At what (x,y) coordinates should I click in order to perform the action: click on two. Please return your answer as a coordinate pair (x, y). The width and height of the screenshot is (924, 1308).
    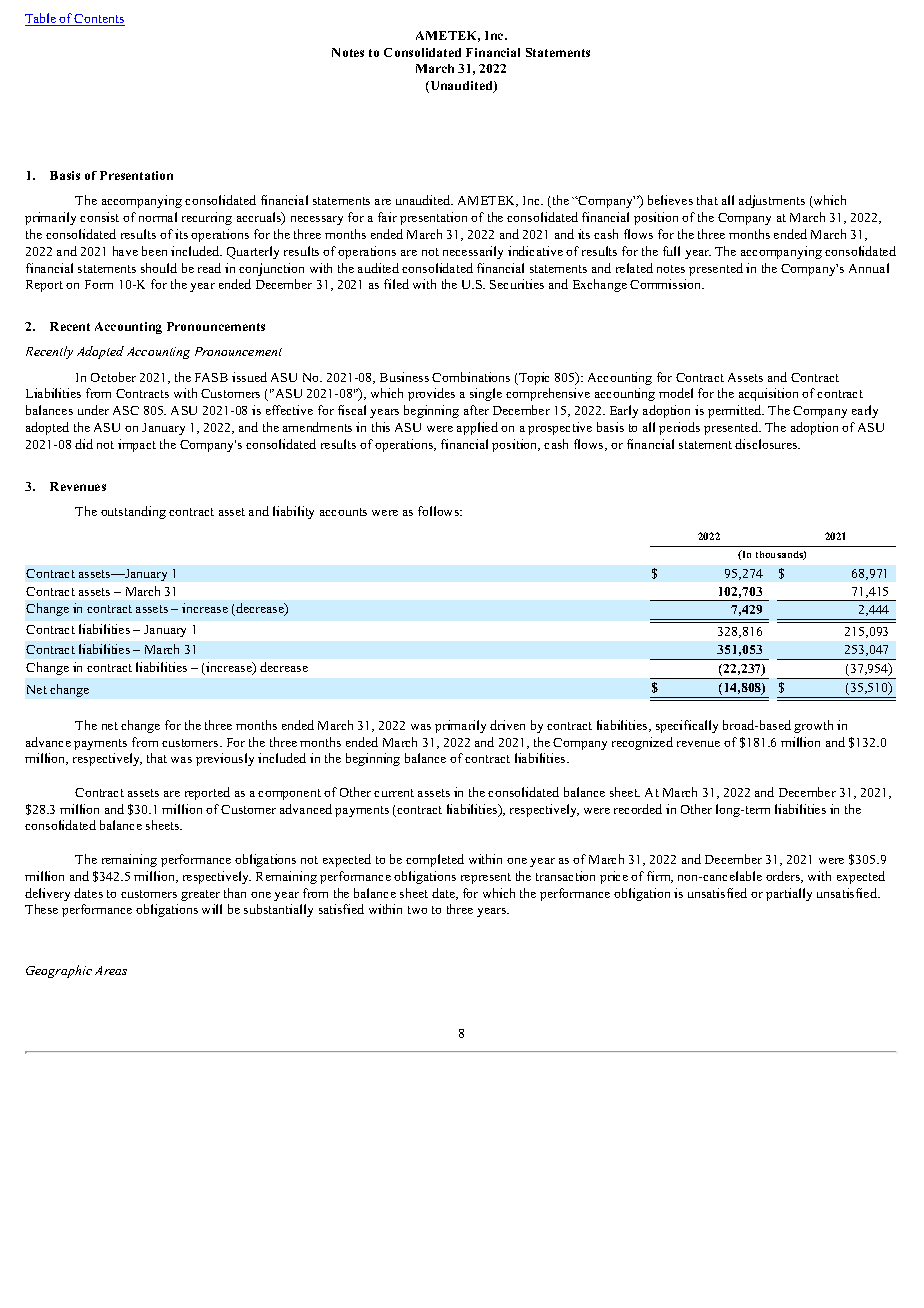
    Looking at the image, I should click on (417, 910).
